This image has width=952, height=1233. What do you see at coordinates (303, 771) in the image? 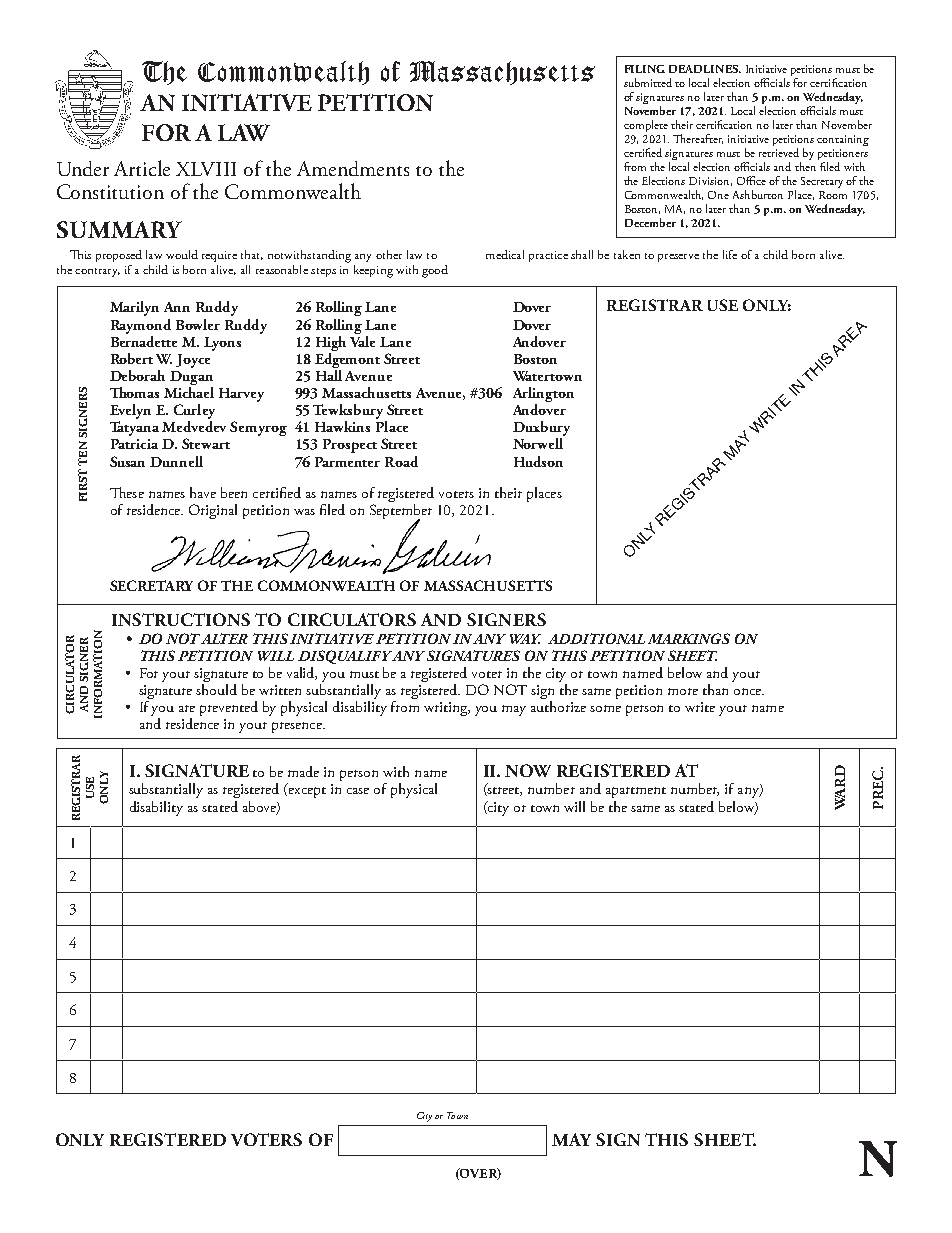
I see `made` at bounding box center [303, 771].
